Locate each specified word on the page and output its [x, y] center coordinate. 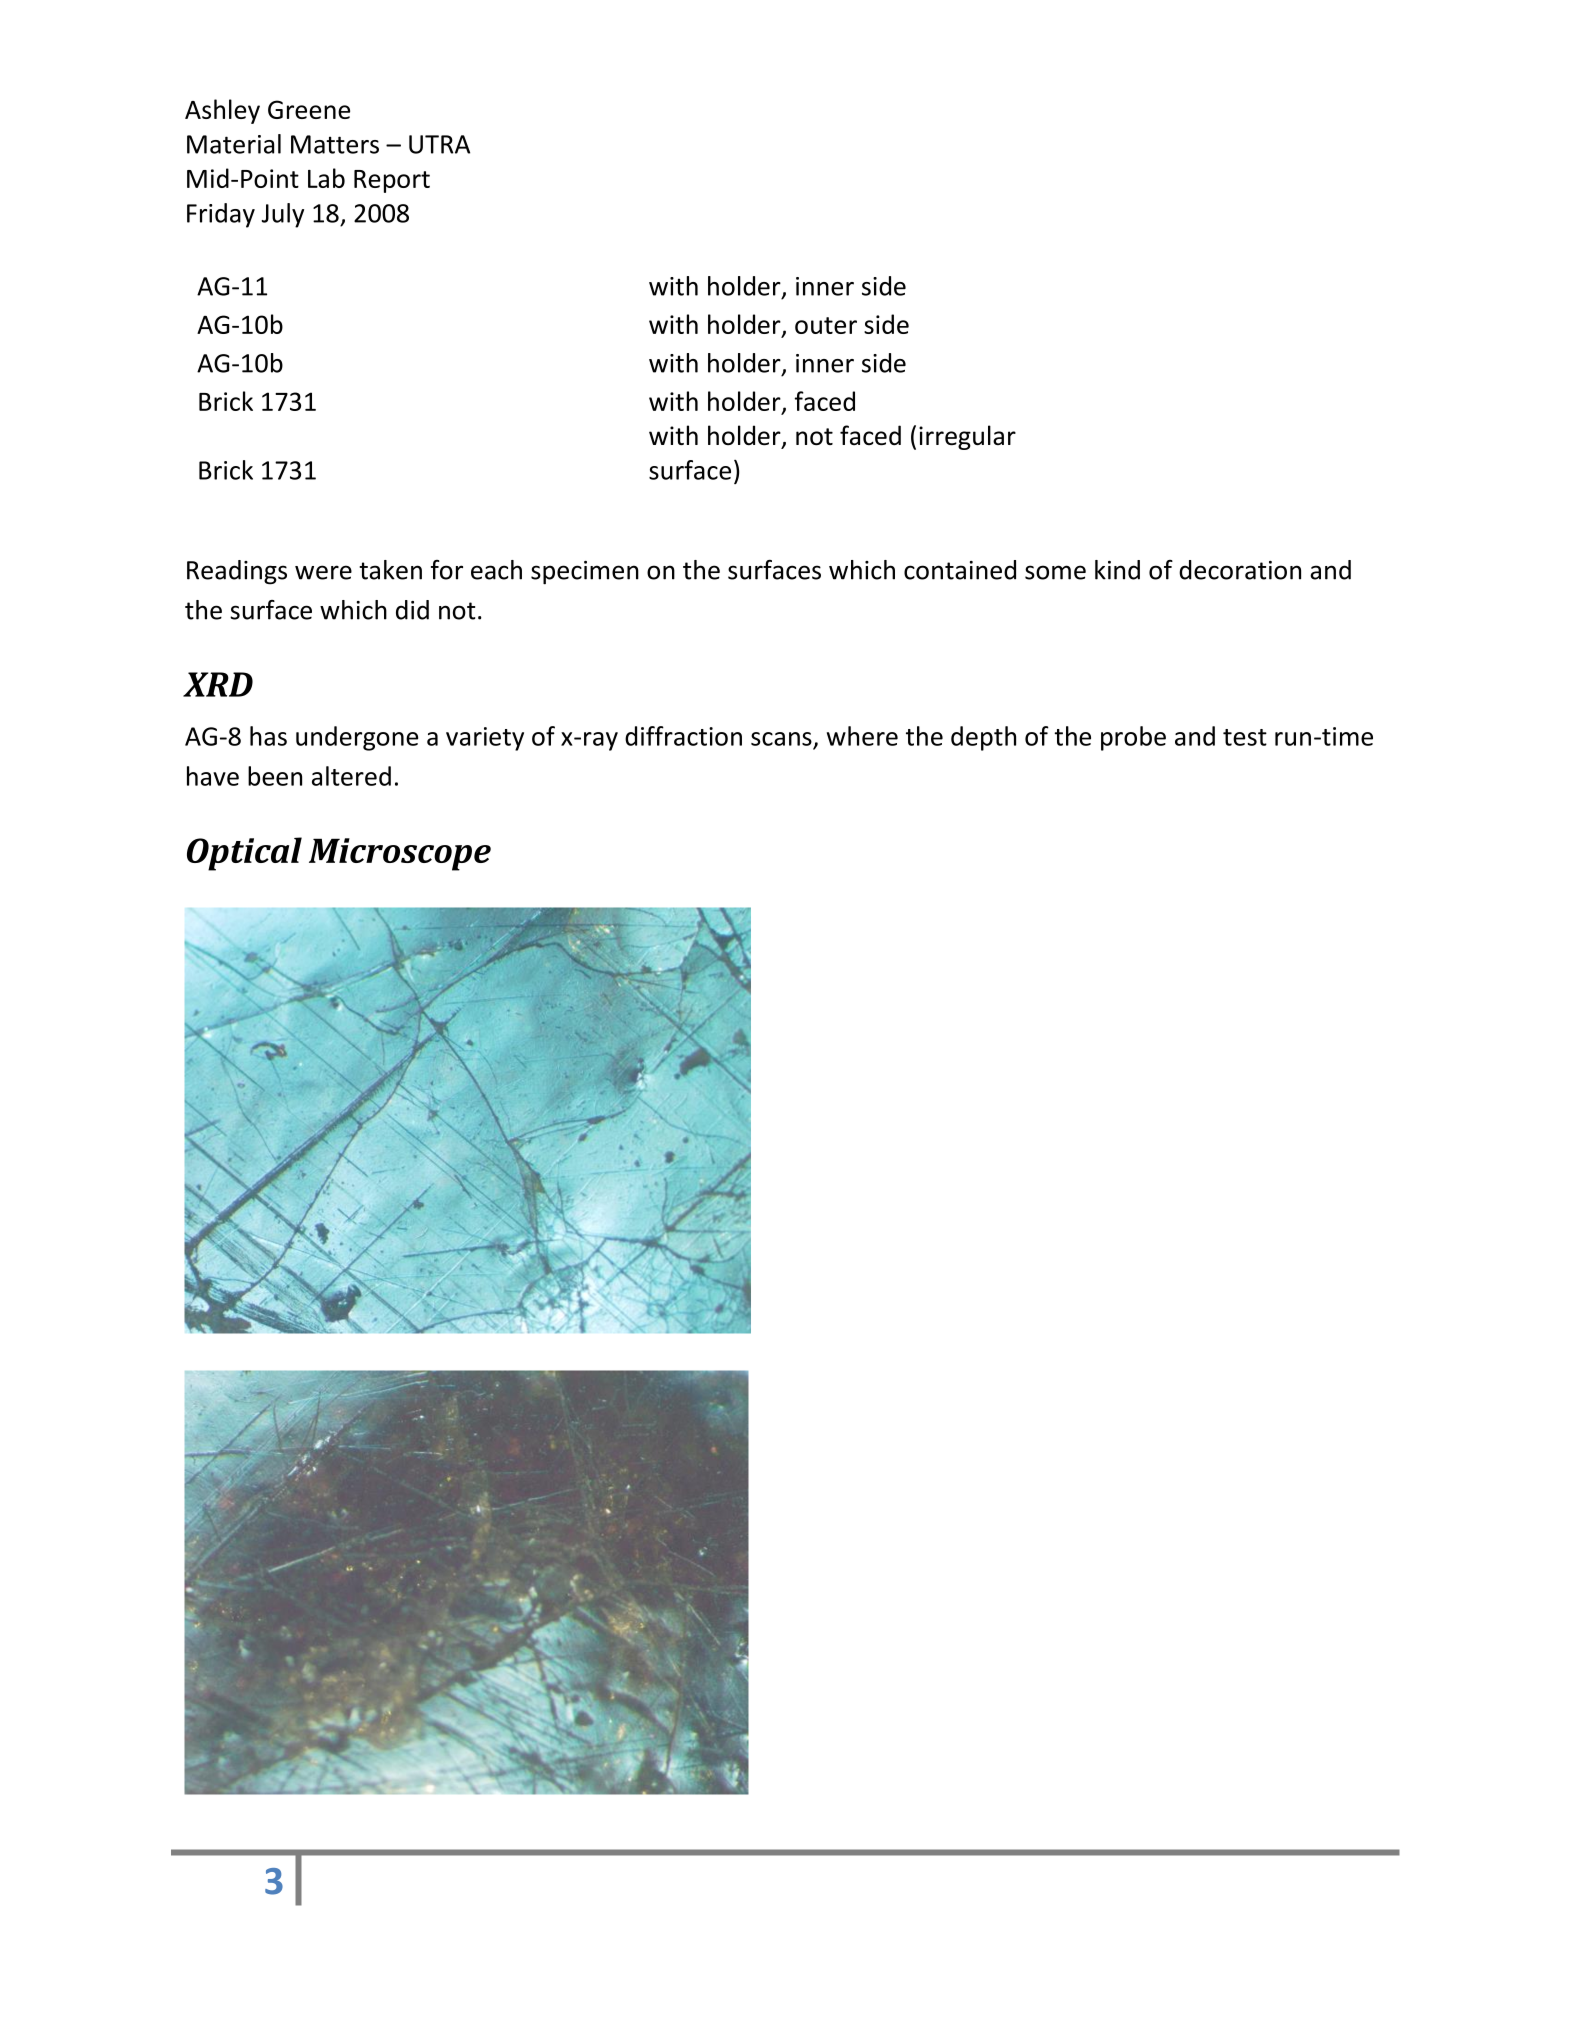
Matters [335, 144]
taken [390, 570]
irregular [967, 437]
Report [392, 181]
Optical [244, 854]
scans [781, 739]
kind [1117, 570]
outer [826, 325]
